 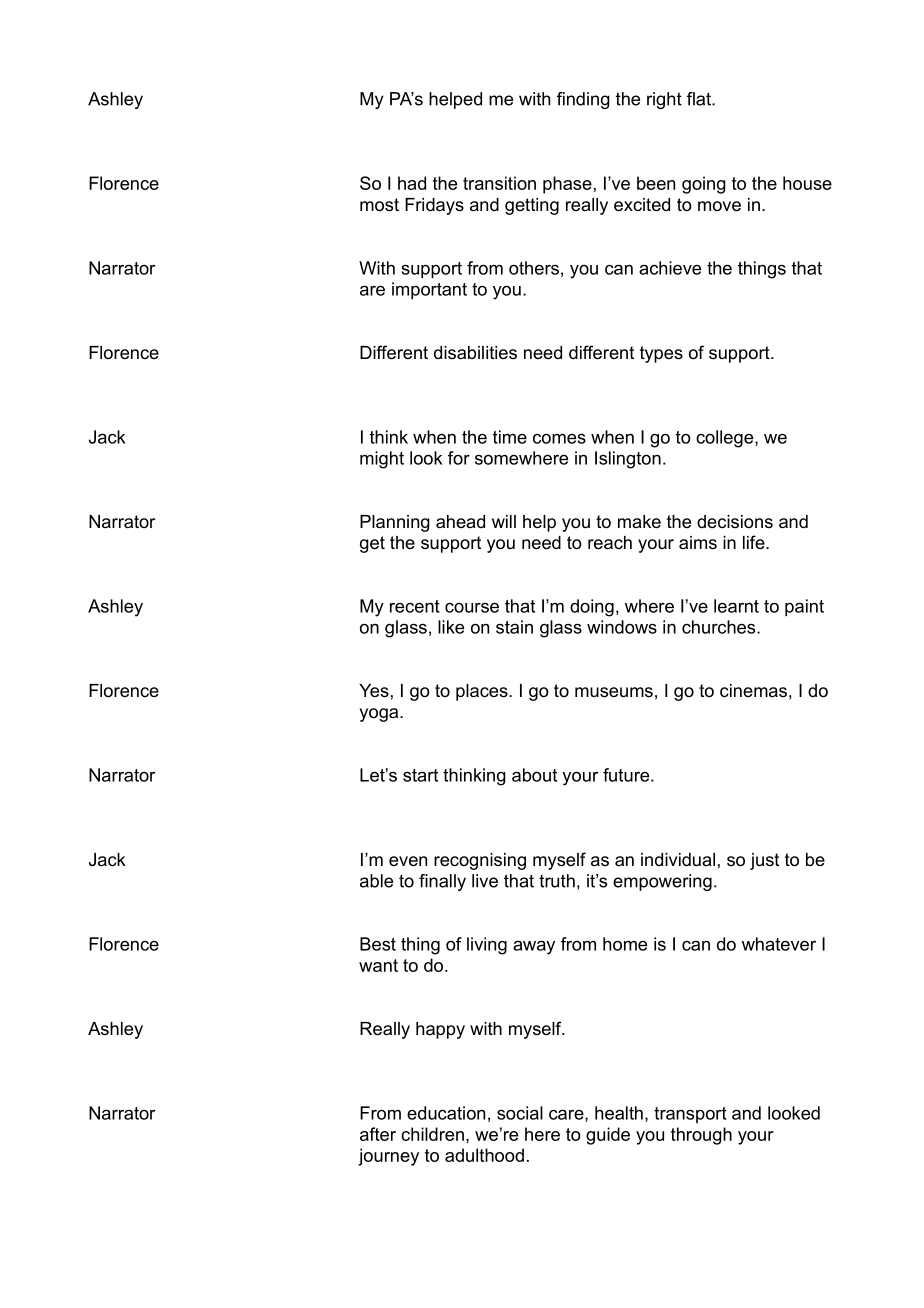 I want to click on children, so click(x=432, y=1134).
